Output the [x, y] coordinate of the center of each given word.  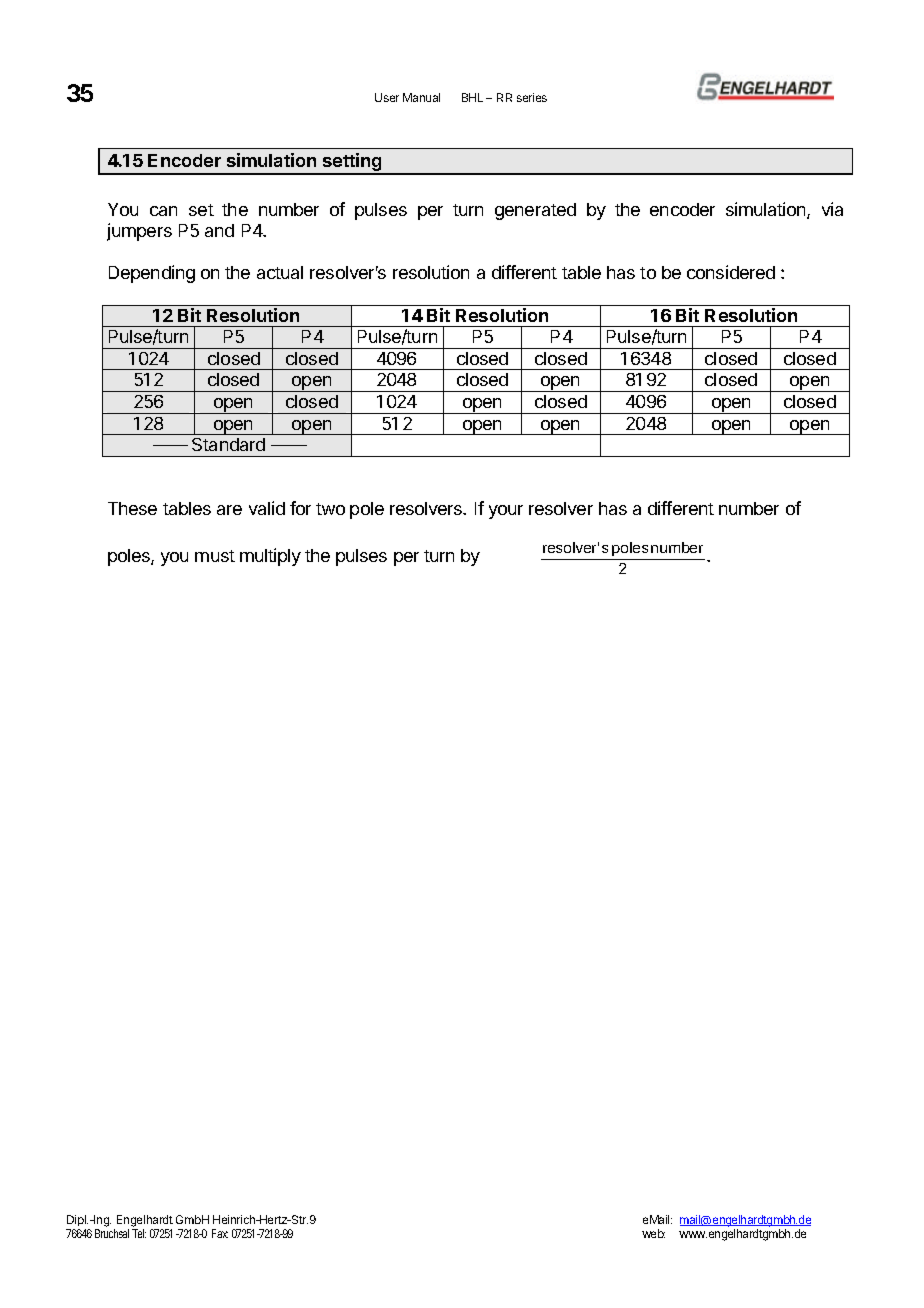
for [300, 508]
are [229, 510]
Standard [228, 444]
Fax [220, 1233]
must [215, 556]
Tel [139, 1233]
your [506, 512]
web [653, 1233]
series [532, 97]
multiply [270, 557]
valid [267, 508]
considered [731, 272]
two [330, 509]
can [163, 211]
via [832, 209]
